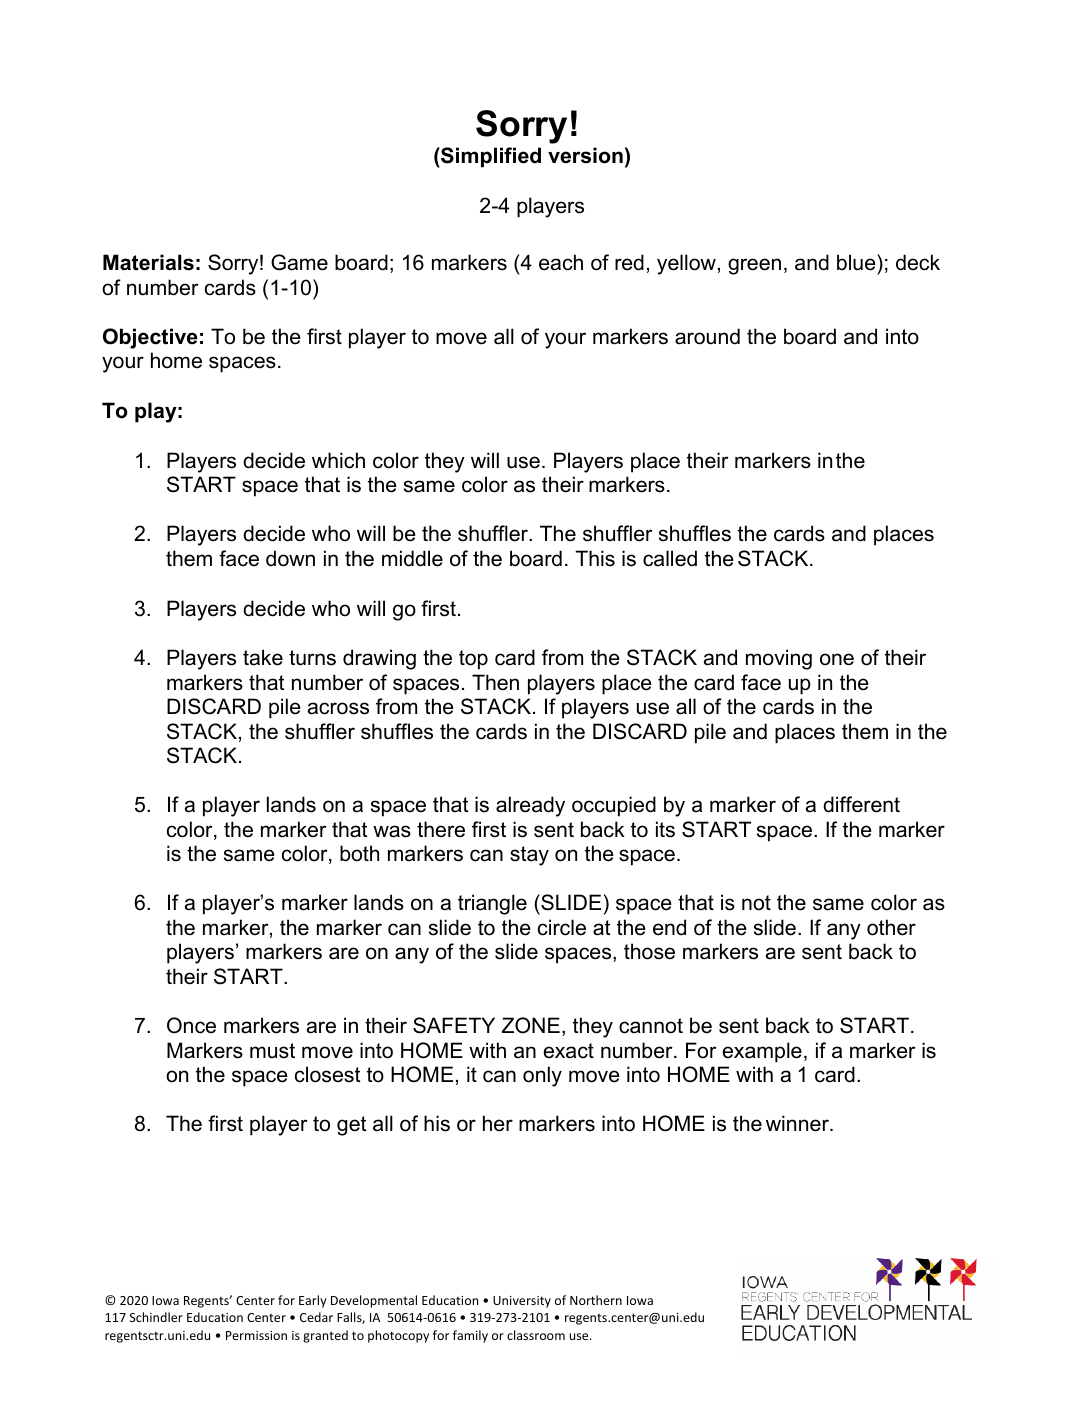 The width and height of the document is (1088, 1408). Describe the element at coordinates (299, 262) in the document. I see `Game` at that location.
